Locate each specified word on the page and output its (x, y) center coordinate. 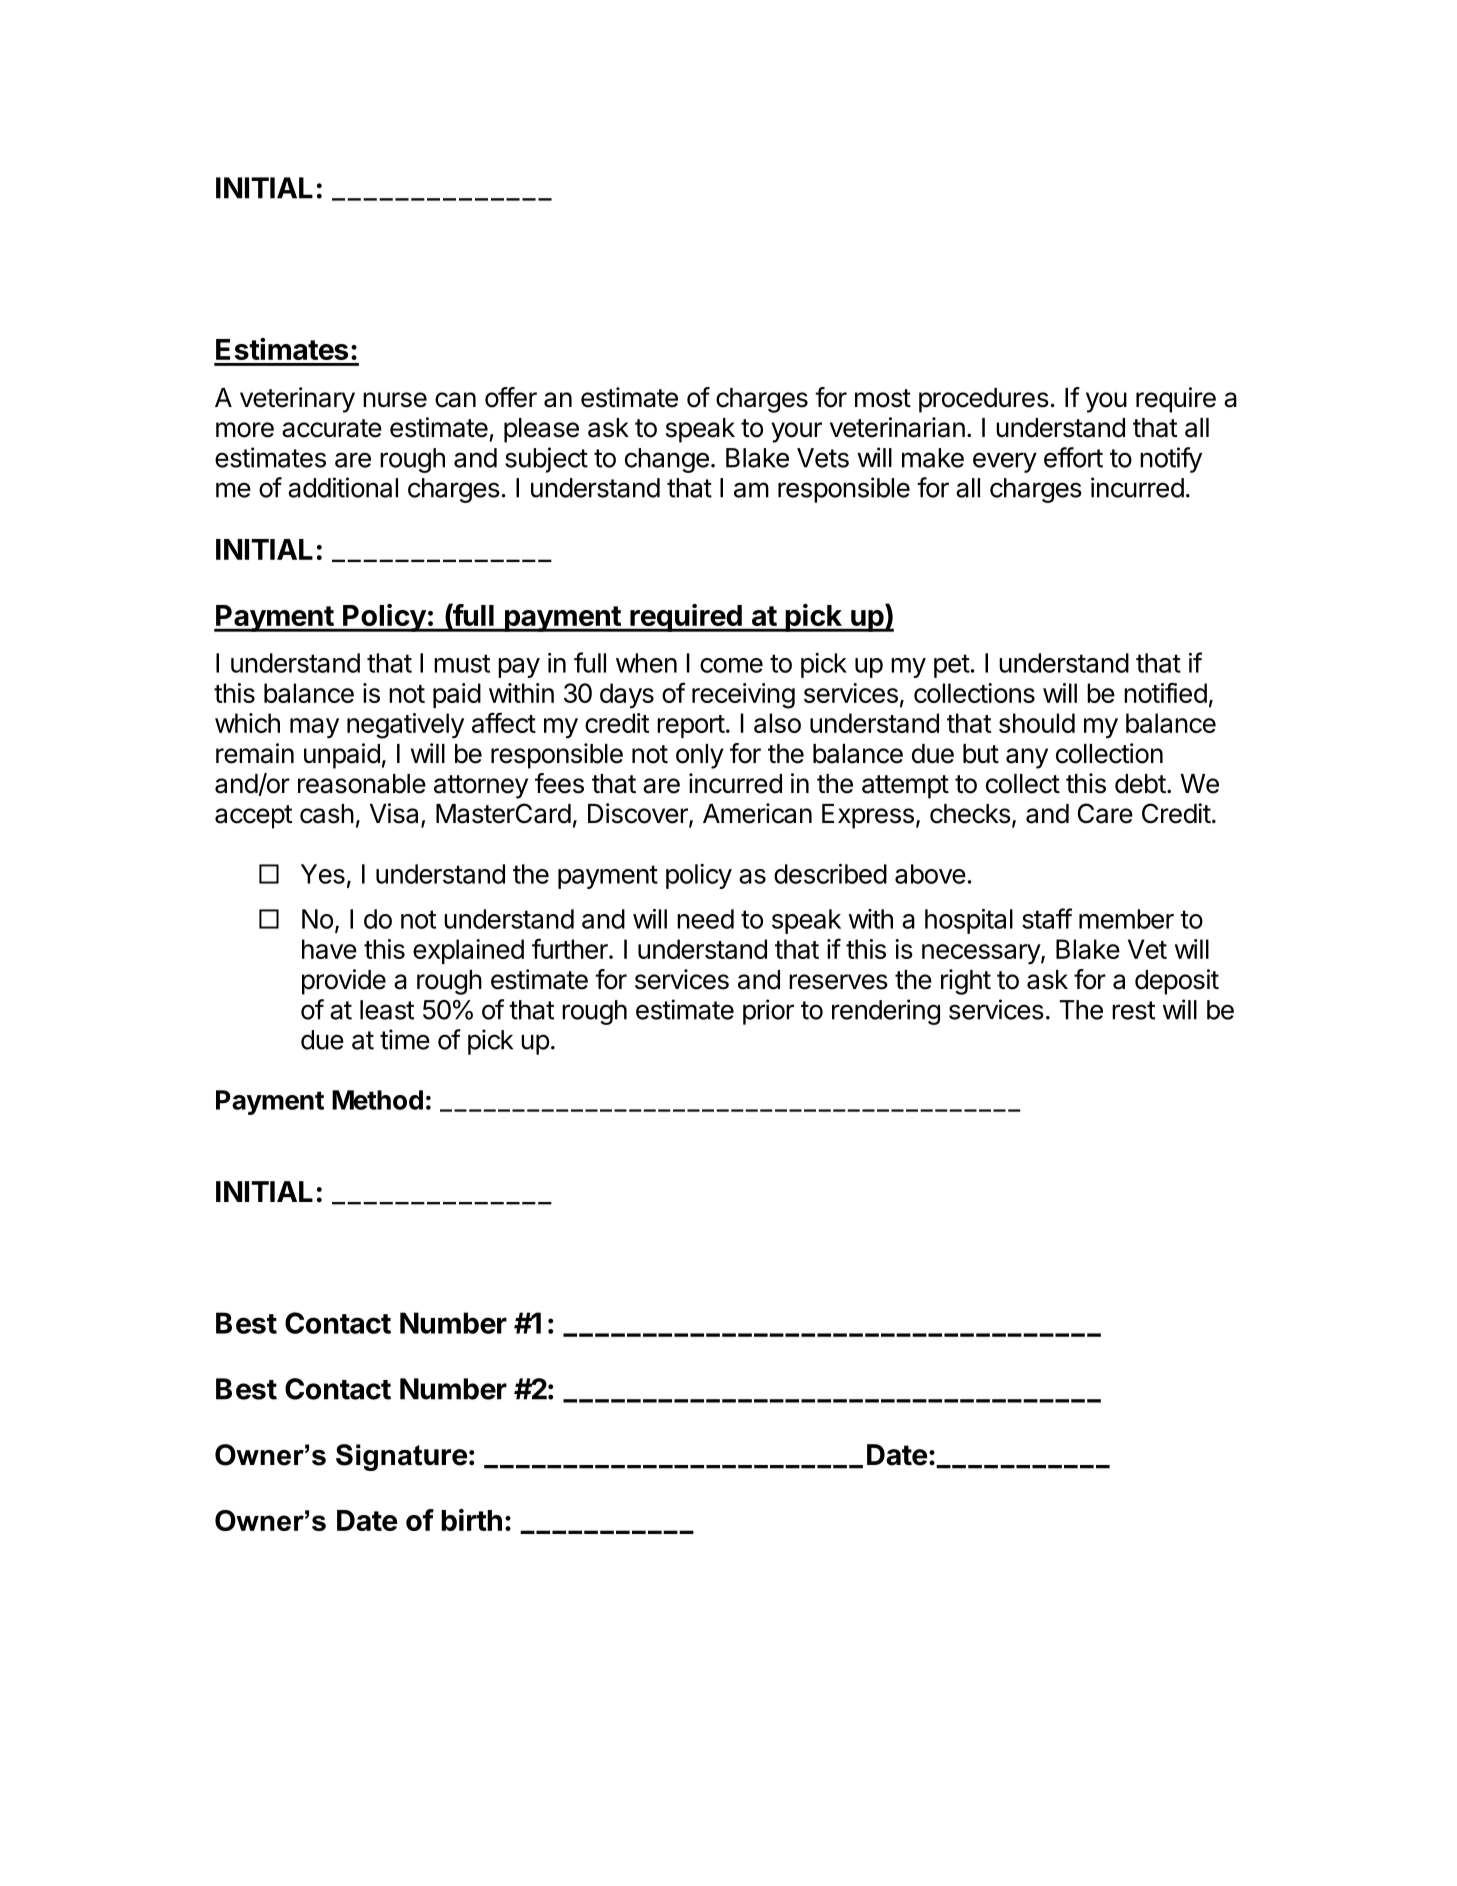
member (1126, 919)
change (667, 460)
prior (768, 1012)
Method (377, 1100)
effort (1073, 457)
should (1037, 723)
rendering (886, 1012)
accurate (332, 428)
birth (471, 1520)
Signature (401, 1457)
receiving (743, 696)
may (314, 728)
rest (1133, 1010)
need (705, 919)
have (329, 949)
